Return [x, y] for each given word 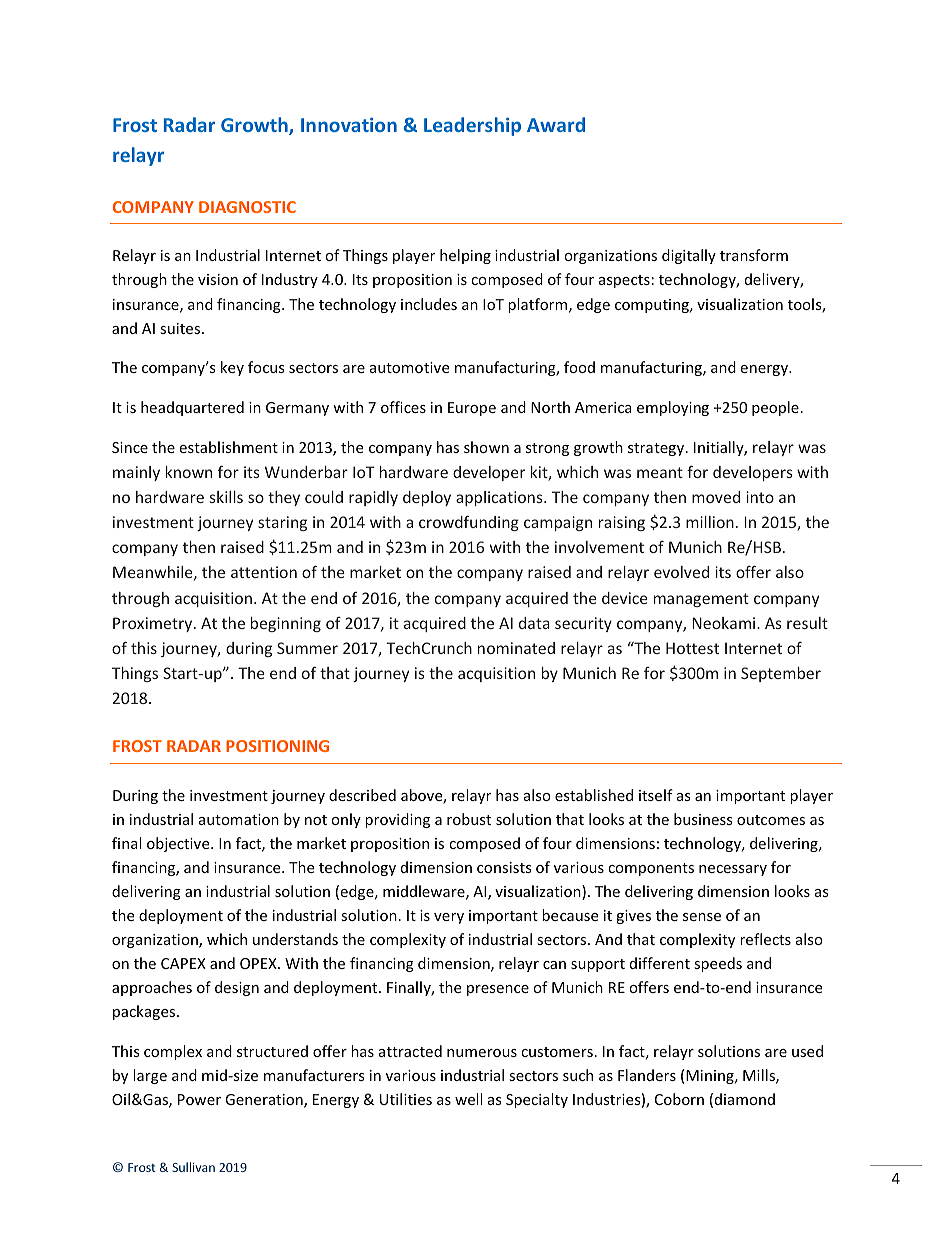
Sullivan [193, 1167]
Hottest [692, 648]
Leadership [472, 126]
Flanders [647, 1075]
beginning [286, 624]
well [468, 1099]
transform [754, 255]
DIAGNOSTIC [247, 207]
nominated [516, 648]
